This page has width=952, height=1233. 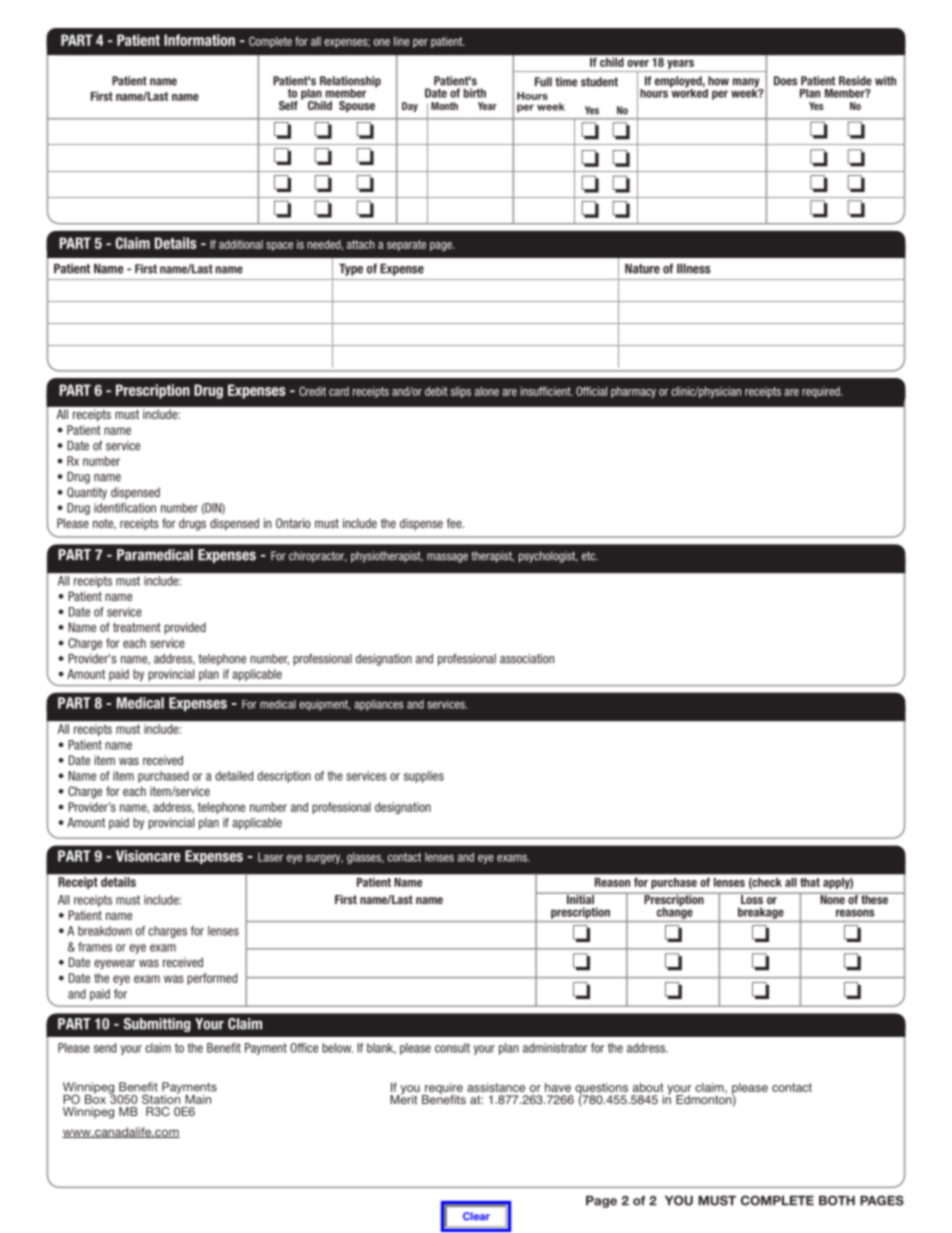 What do you see at coordinates (97, 1098) in the page?
I see `Box` at bounding box center [97, 1098].
